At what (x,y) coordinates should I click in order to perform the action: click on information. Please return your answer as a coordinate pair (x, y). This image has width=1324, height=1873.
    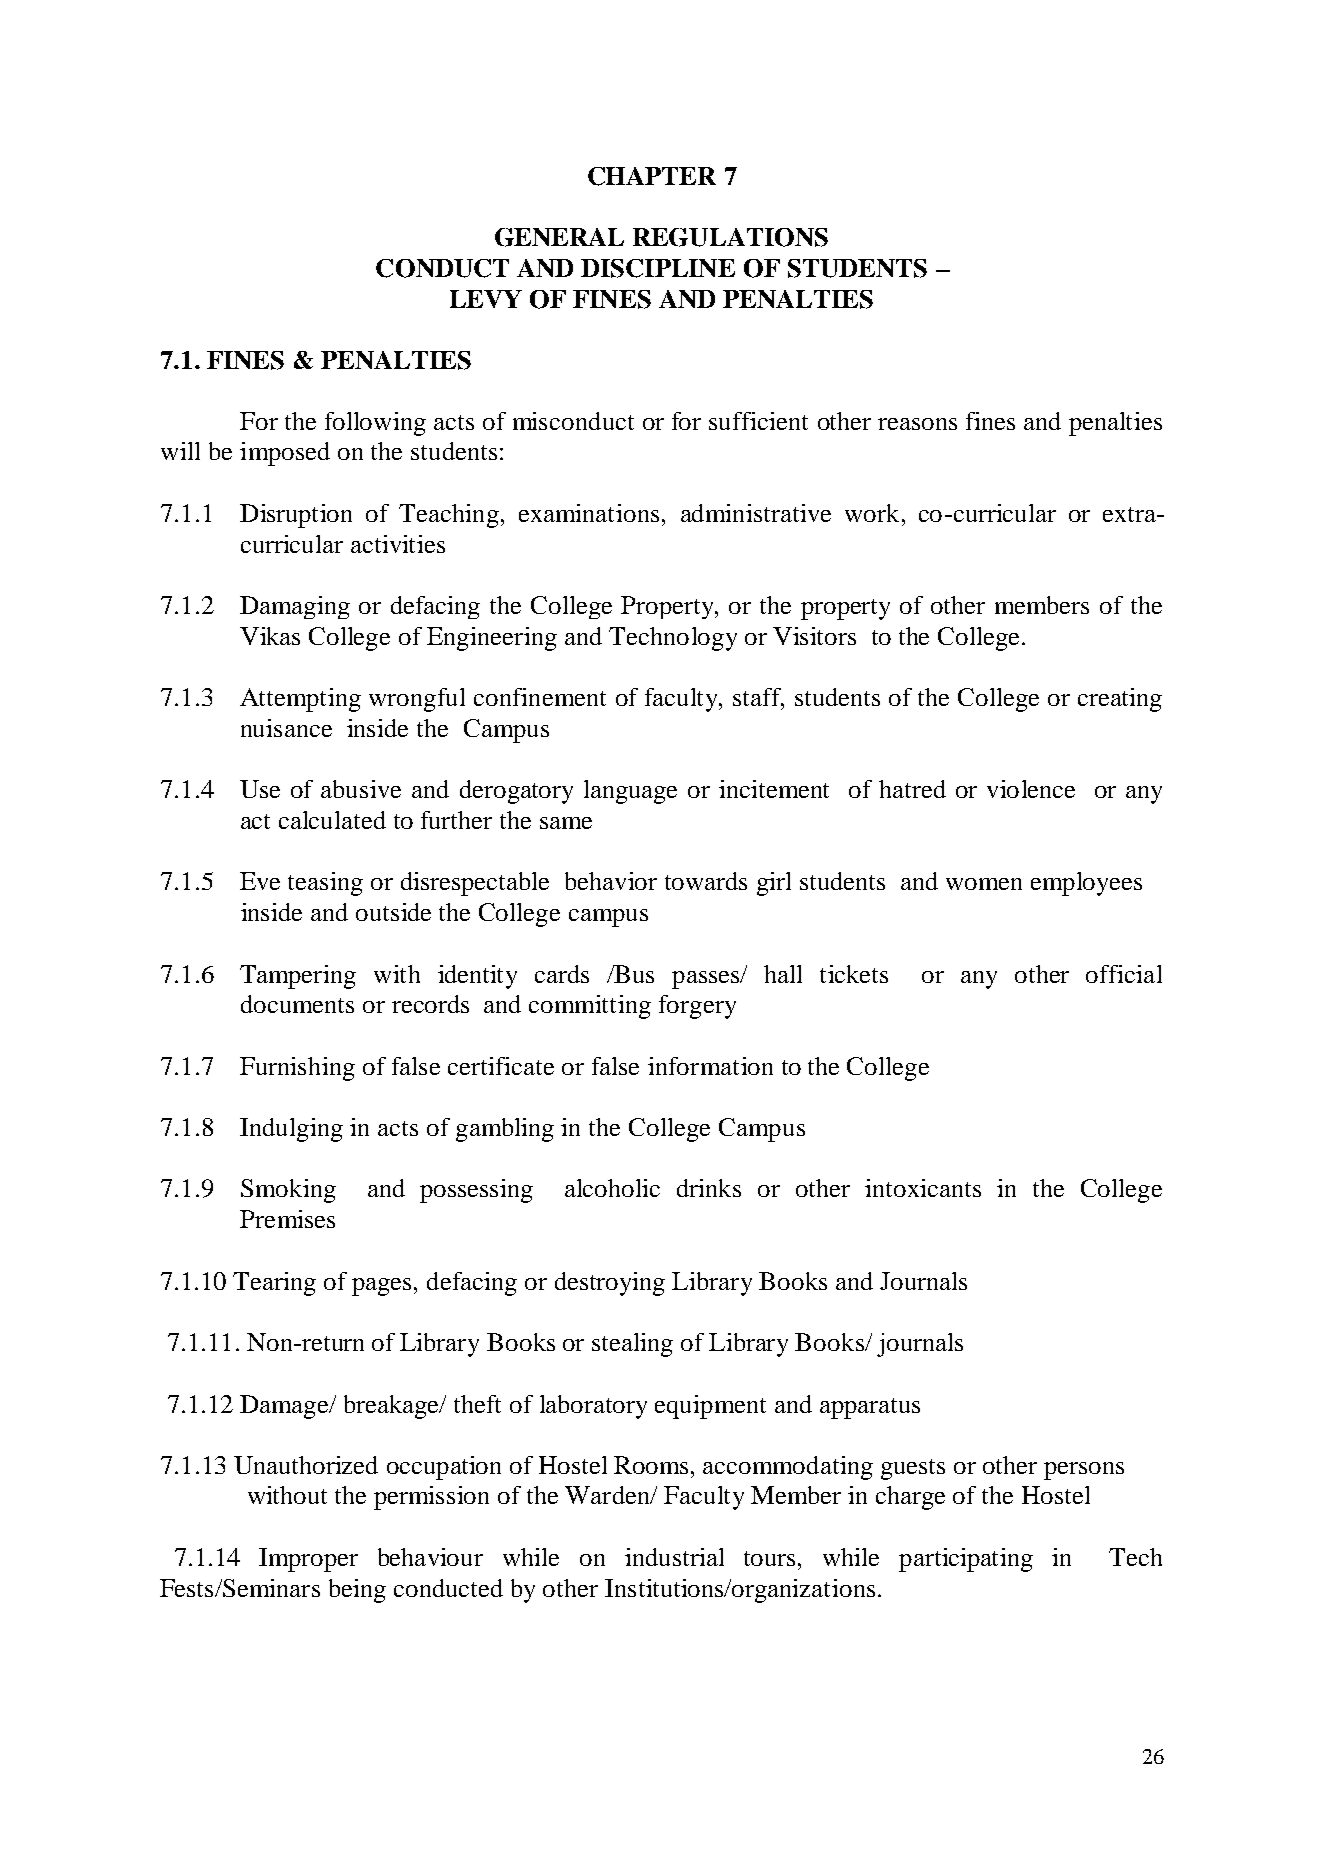
    Looking at the image, I should click on (710, 1066).
